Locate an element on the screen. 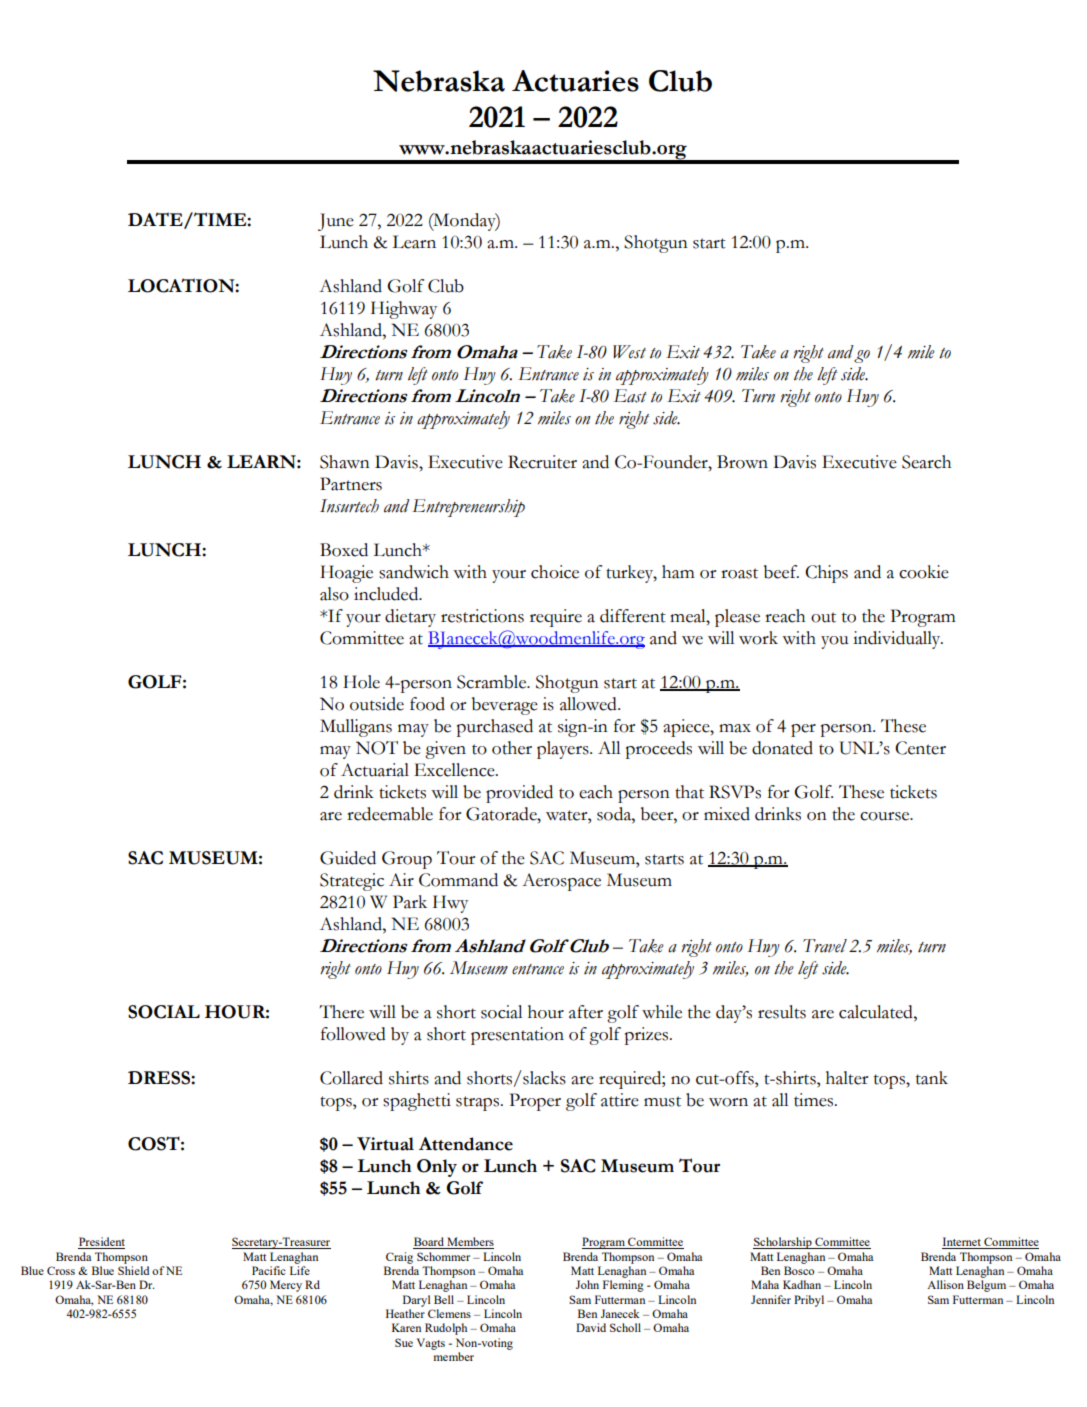 The width and height of the screenshot is (1087, 1407). June is located at coordinates (336, 222).
